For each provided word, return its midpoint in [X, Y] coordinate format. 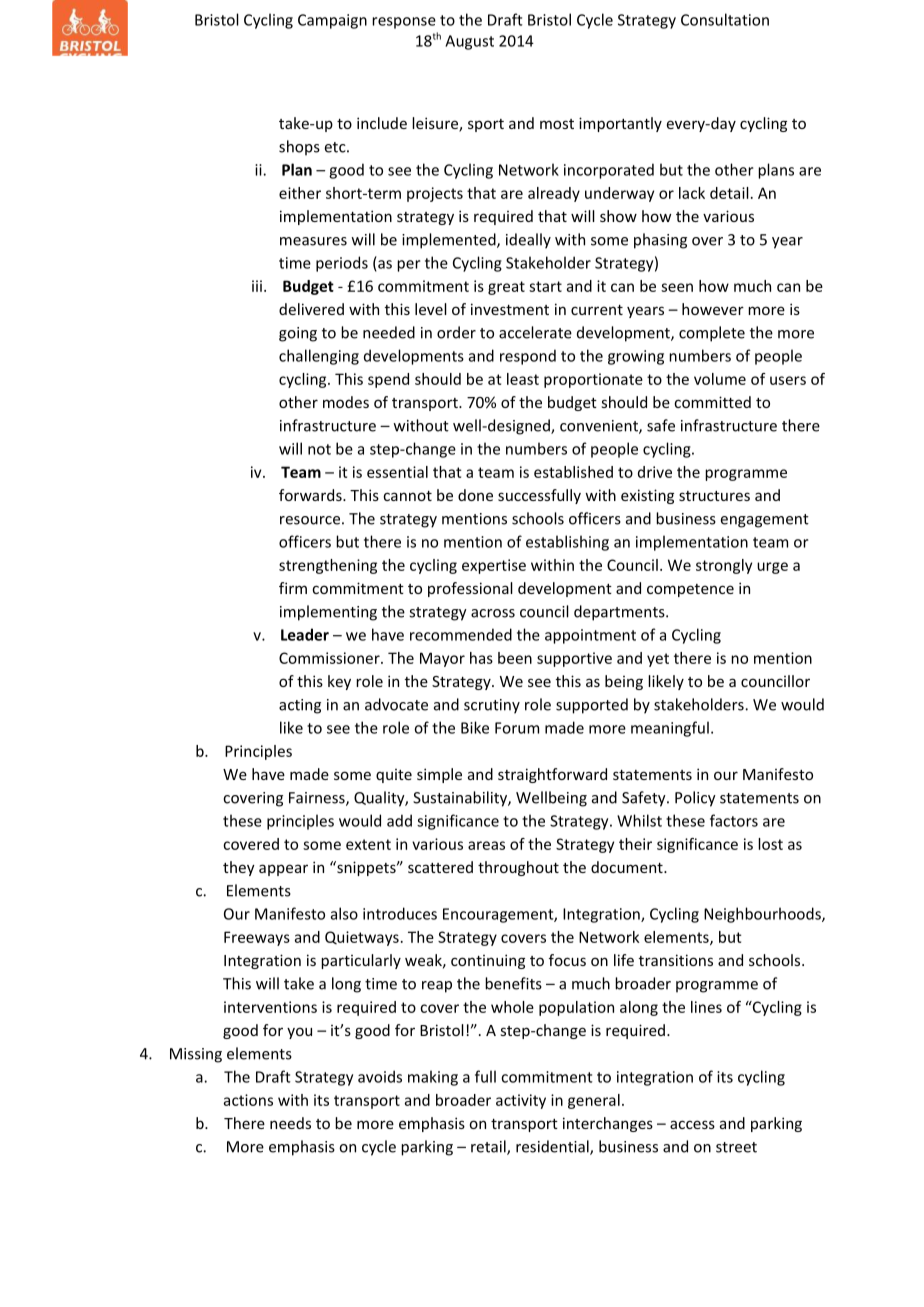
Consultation [725, 19]
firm [293, 588]
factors [734, 820]
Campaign [332, 21]
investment [510, 309]
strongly [724, 566]
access [692, 1124]
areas [486, 845]
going [298, 334]
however [713, 309]
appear [283, 870]
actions [248, 1100]
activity [521, 1101]
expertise [494, 566]
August [469, 42]
